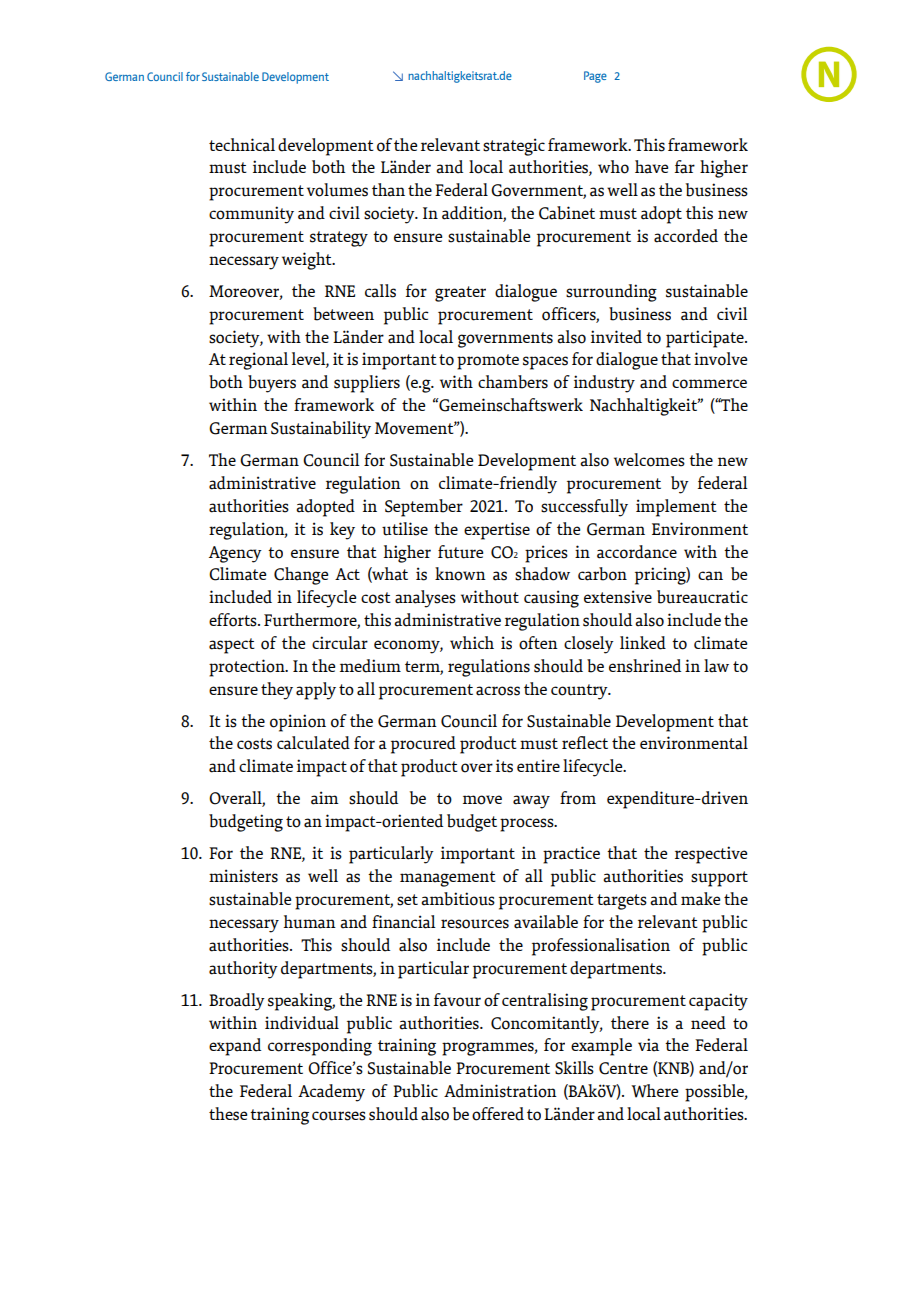  What do you see at coordinates (654, 1091) in the screenshot?
I see `Where` at bounding box center [654, 1091].
